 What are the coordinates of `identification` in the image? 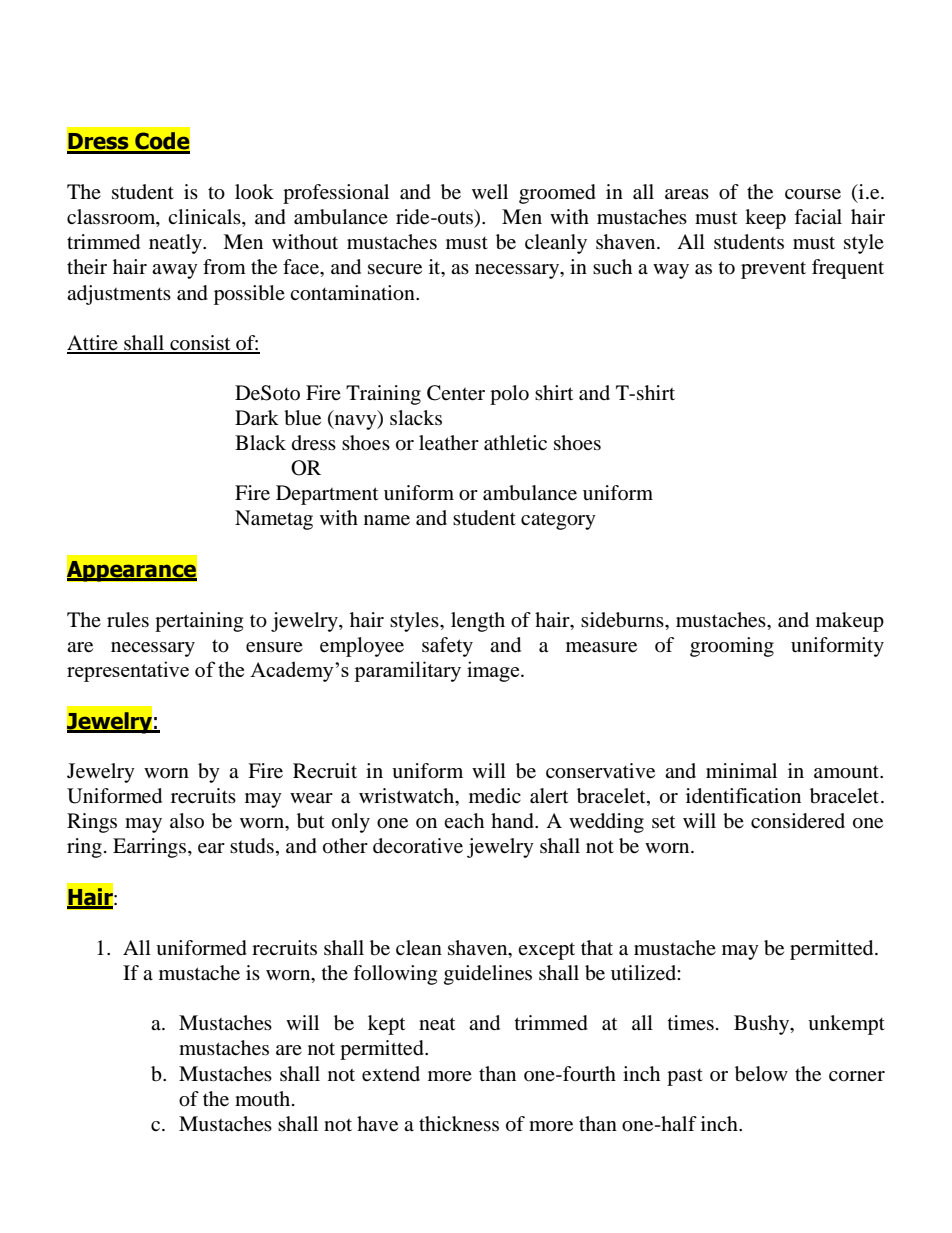 It's located at (743, 796).
